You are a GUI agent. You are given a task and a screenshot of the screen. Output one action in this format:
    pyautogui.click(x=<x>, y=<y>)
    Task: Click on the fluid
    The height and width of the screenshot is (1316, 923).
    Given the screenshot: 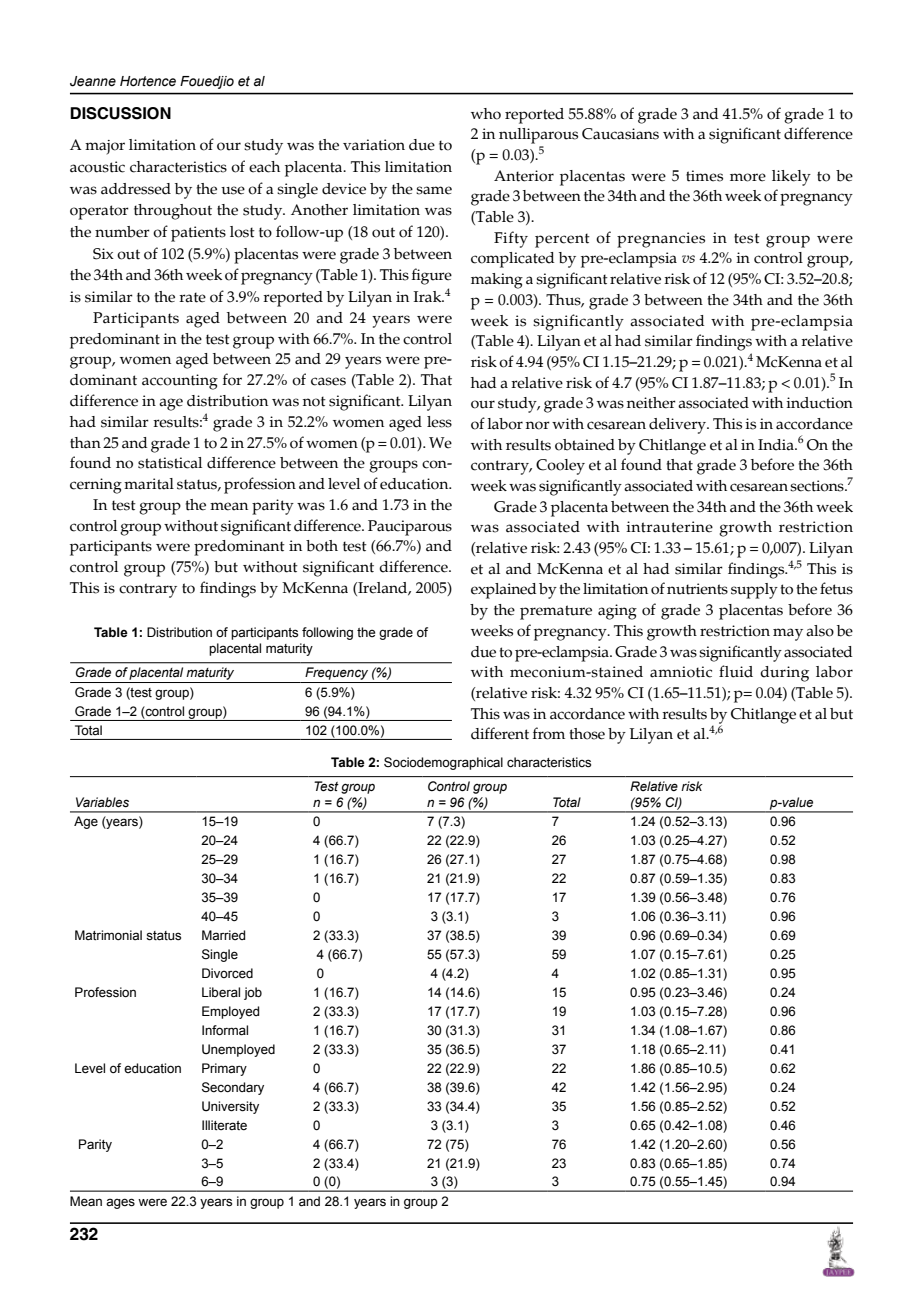 What is the action you would take?
    pyautogui.click(x=736, y=671)
